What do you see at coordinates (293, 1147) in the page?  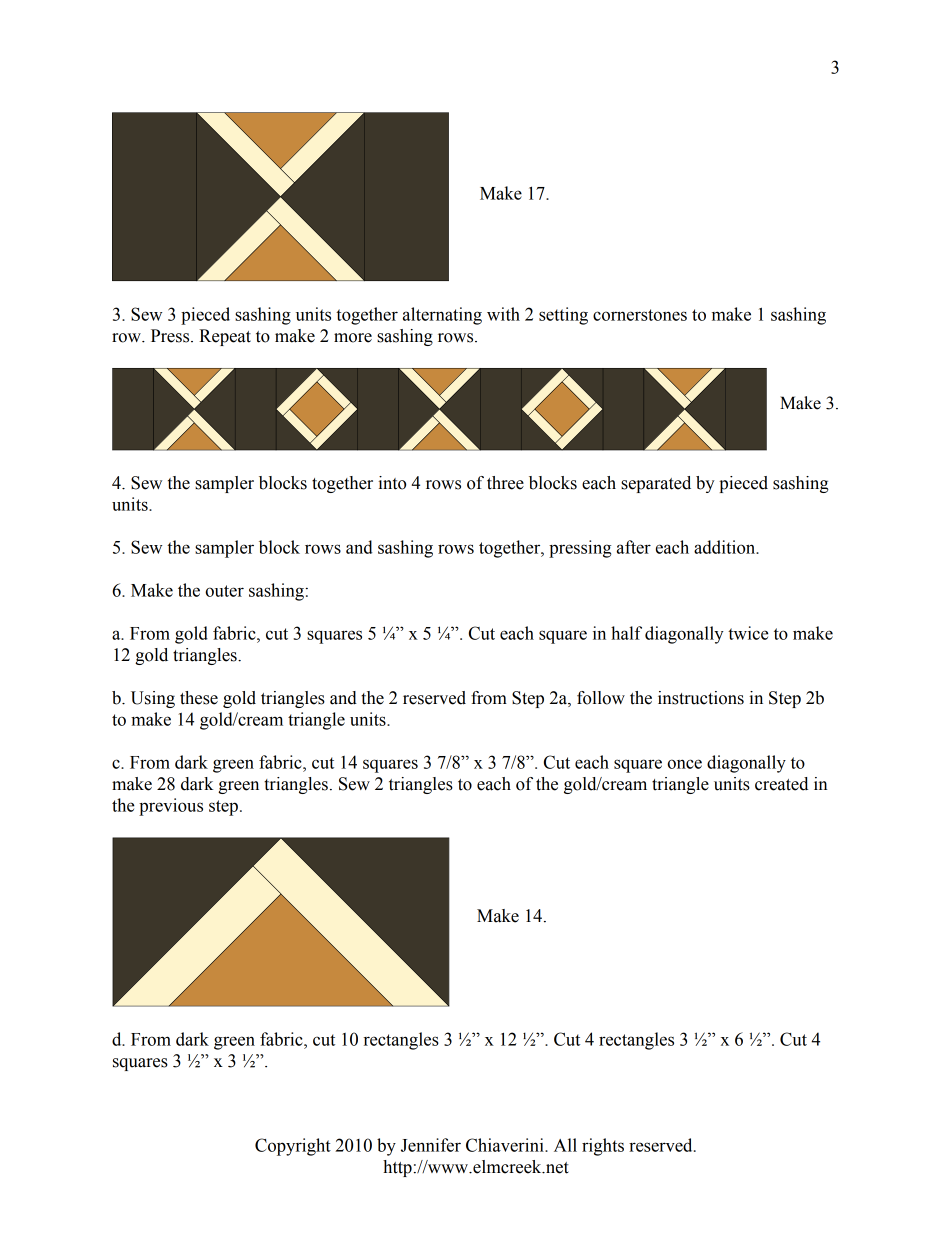 I see `Copyright` at bounding box center [293, 1147].
